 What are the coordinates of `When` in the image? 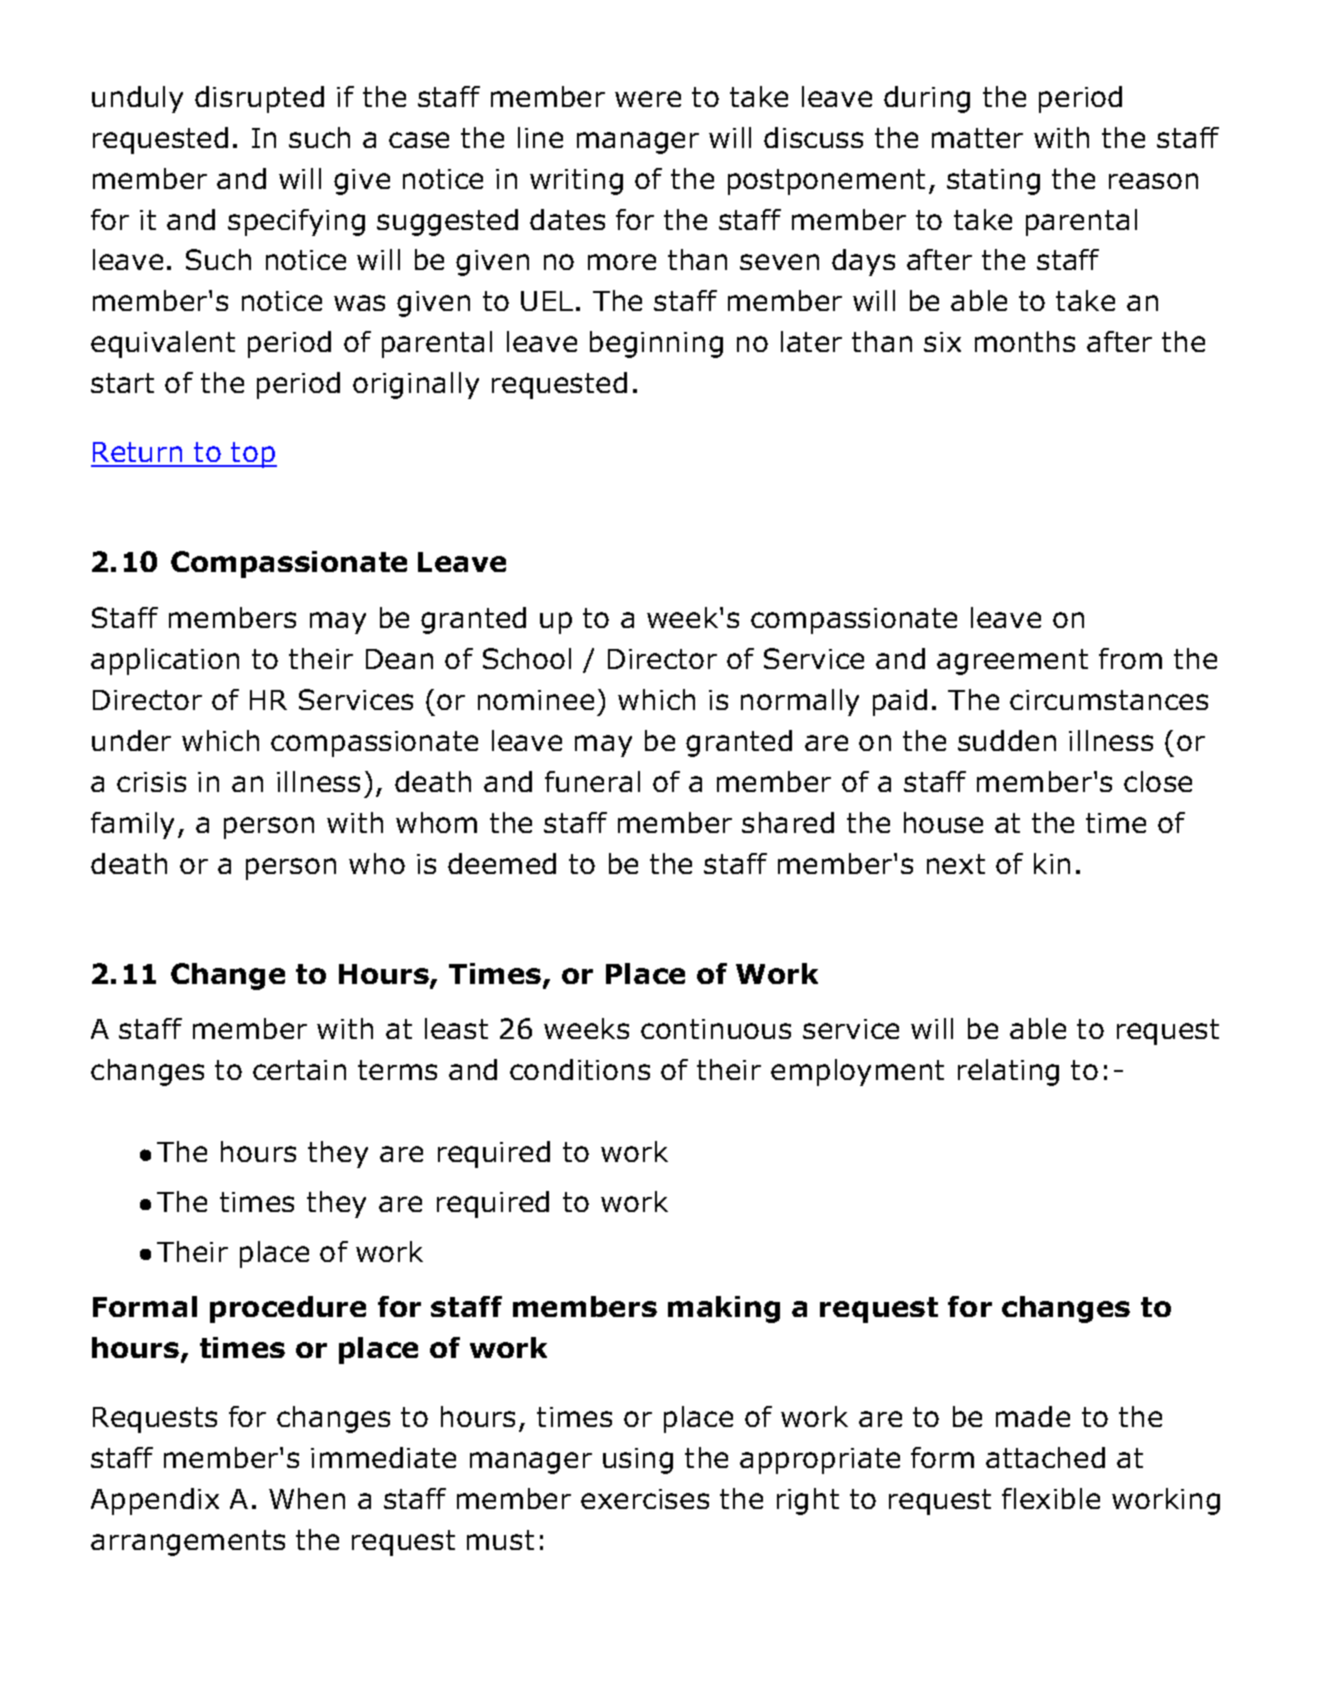 It's located at (307, 1498).
